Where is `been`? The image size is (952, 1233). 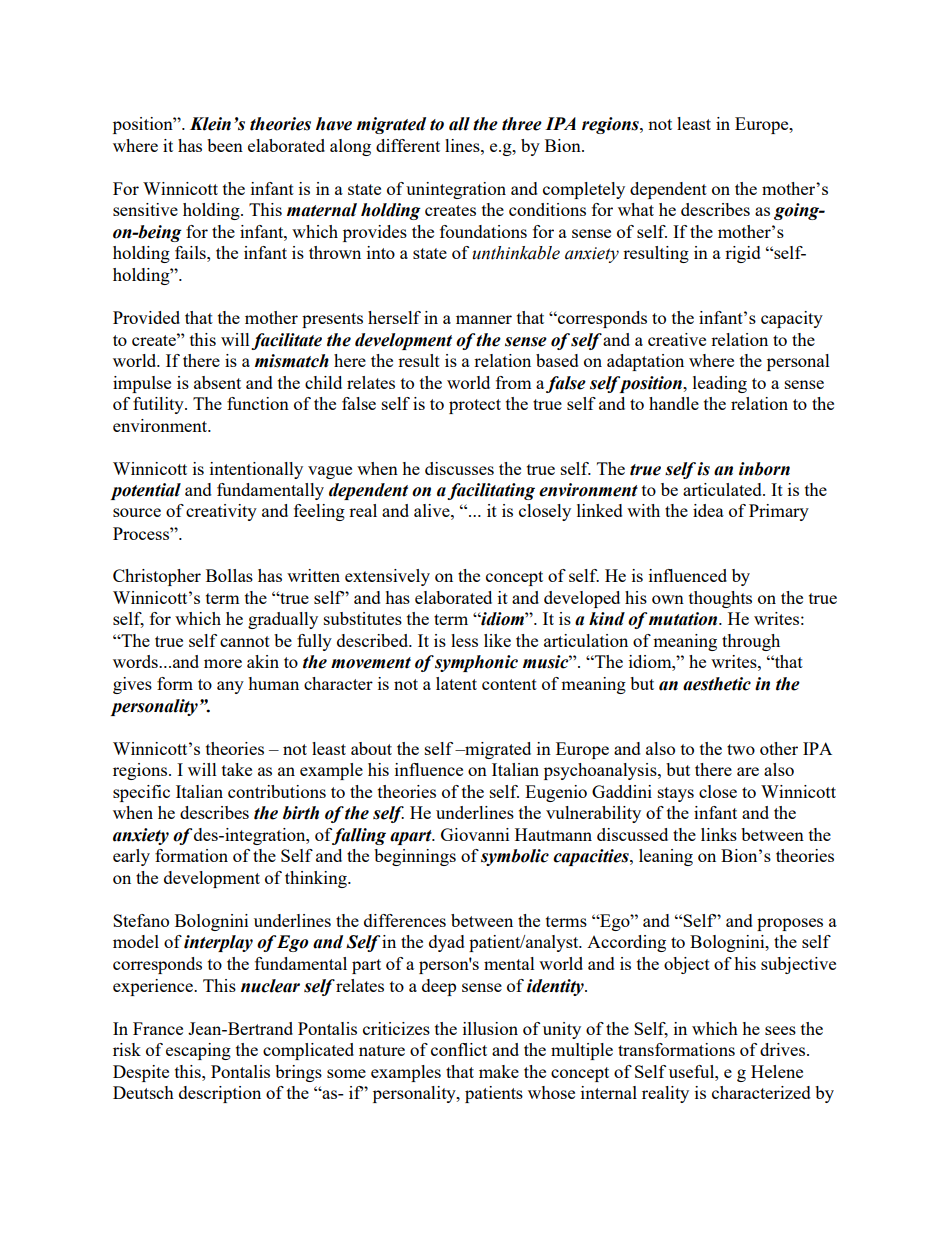
been is located at coordinates (225, 145).
